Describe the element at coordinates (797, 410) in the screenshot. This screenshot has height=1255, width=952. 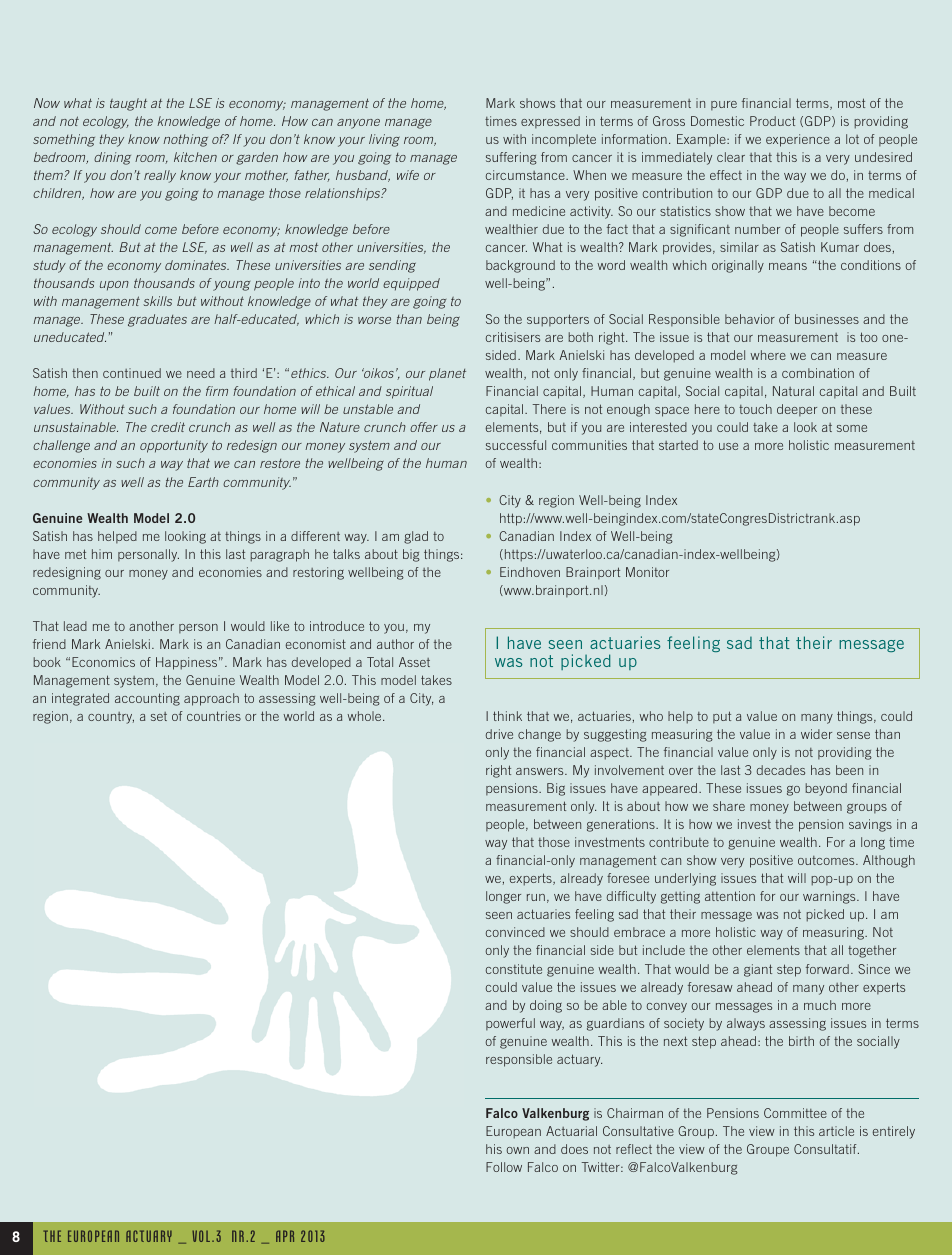
I see `deeper` at that location.
